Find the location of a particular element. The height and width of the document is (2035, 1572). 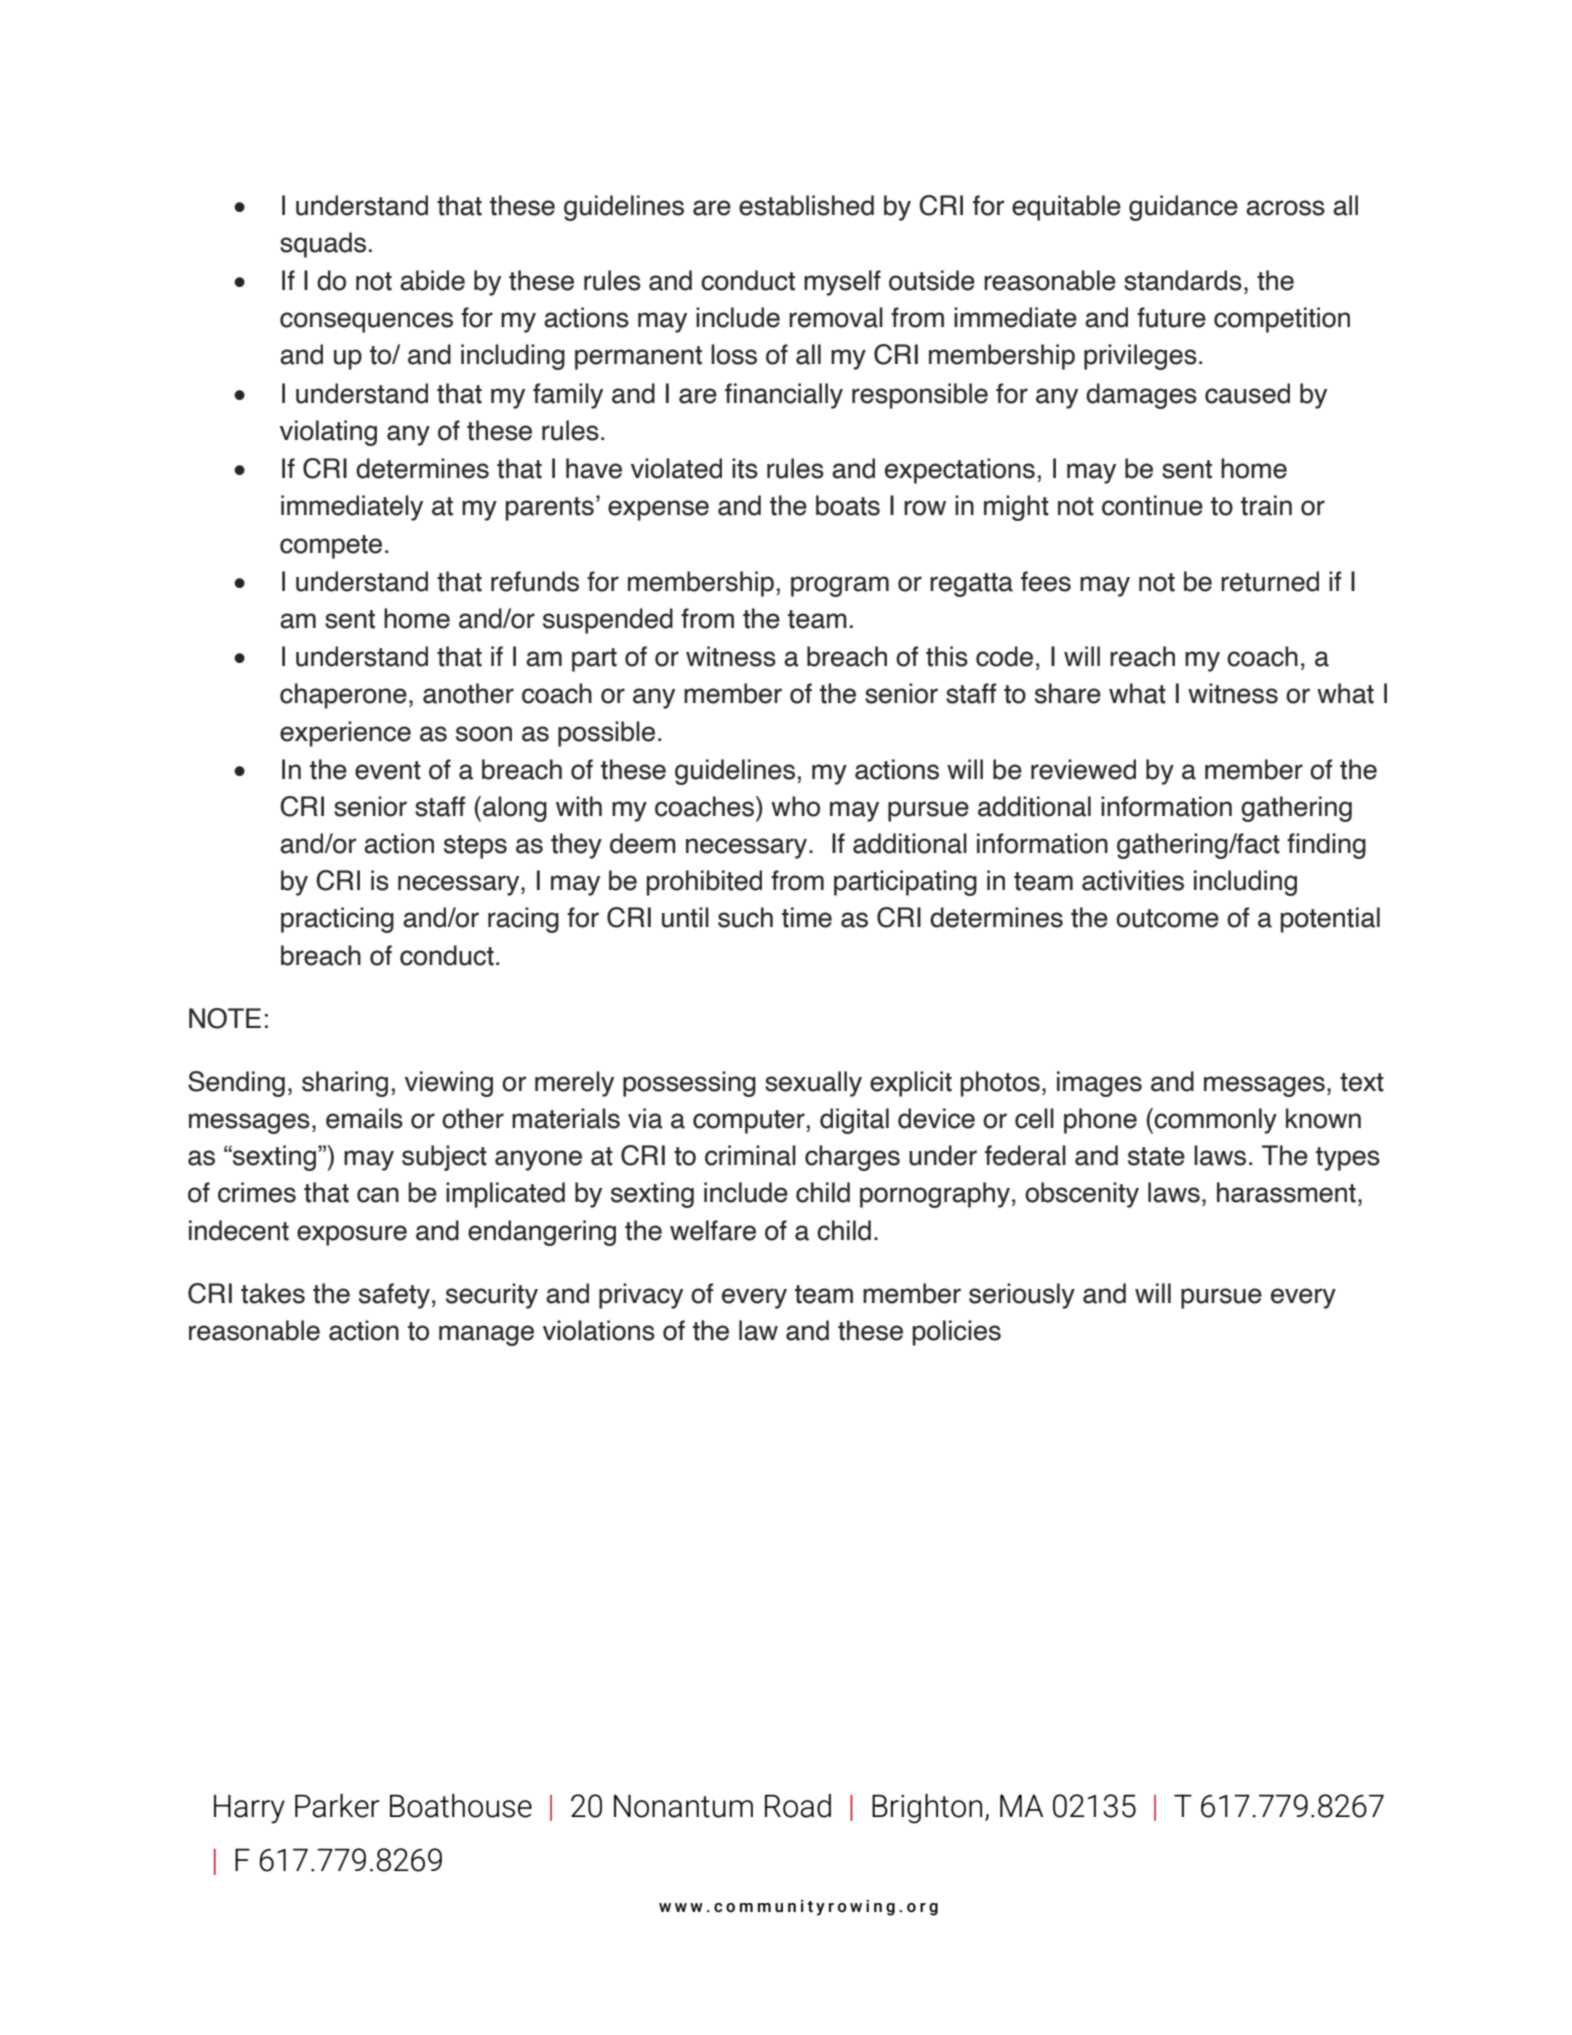

Parker is located at coordinates (337, 1806).
